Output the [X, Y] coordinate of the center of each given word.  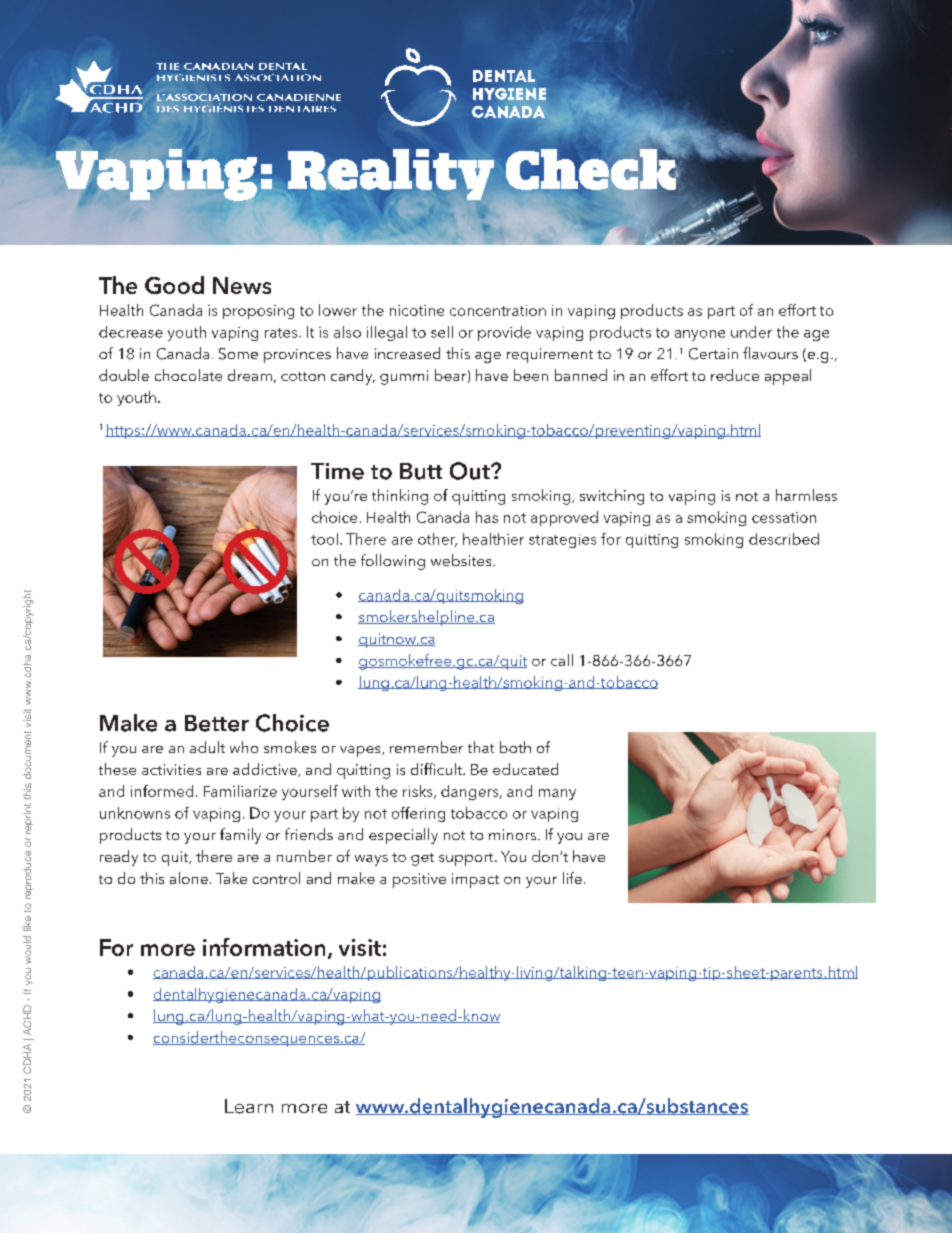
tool [324, 539]
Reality [392, 176]
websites [462, 560]
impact [475, 880]
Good [174, 285]
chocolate [188, 375]
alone [189, 878]
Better [217, 723]
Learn [249, 1106]
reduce [735, 375]
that [481, 747]
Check [592, 169]
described [784, 539]
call [562, 660]
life [572, 878]
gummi [404, 377]
